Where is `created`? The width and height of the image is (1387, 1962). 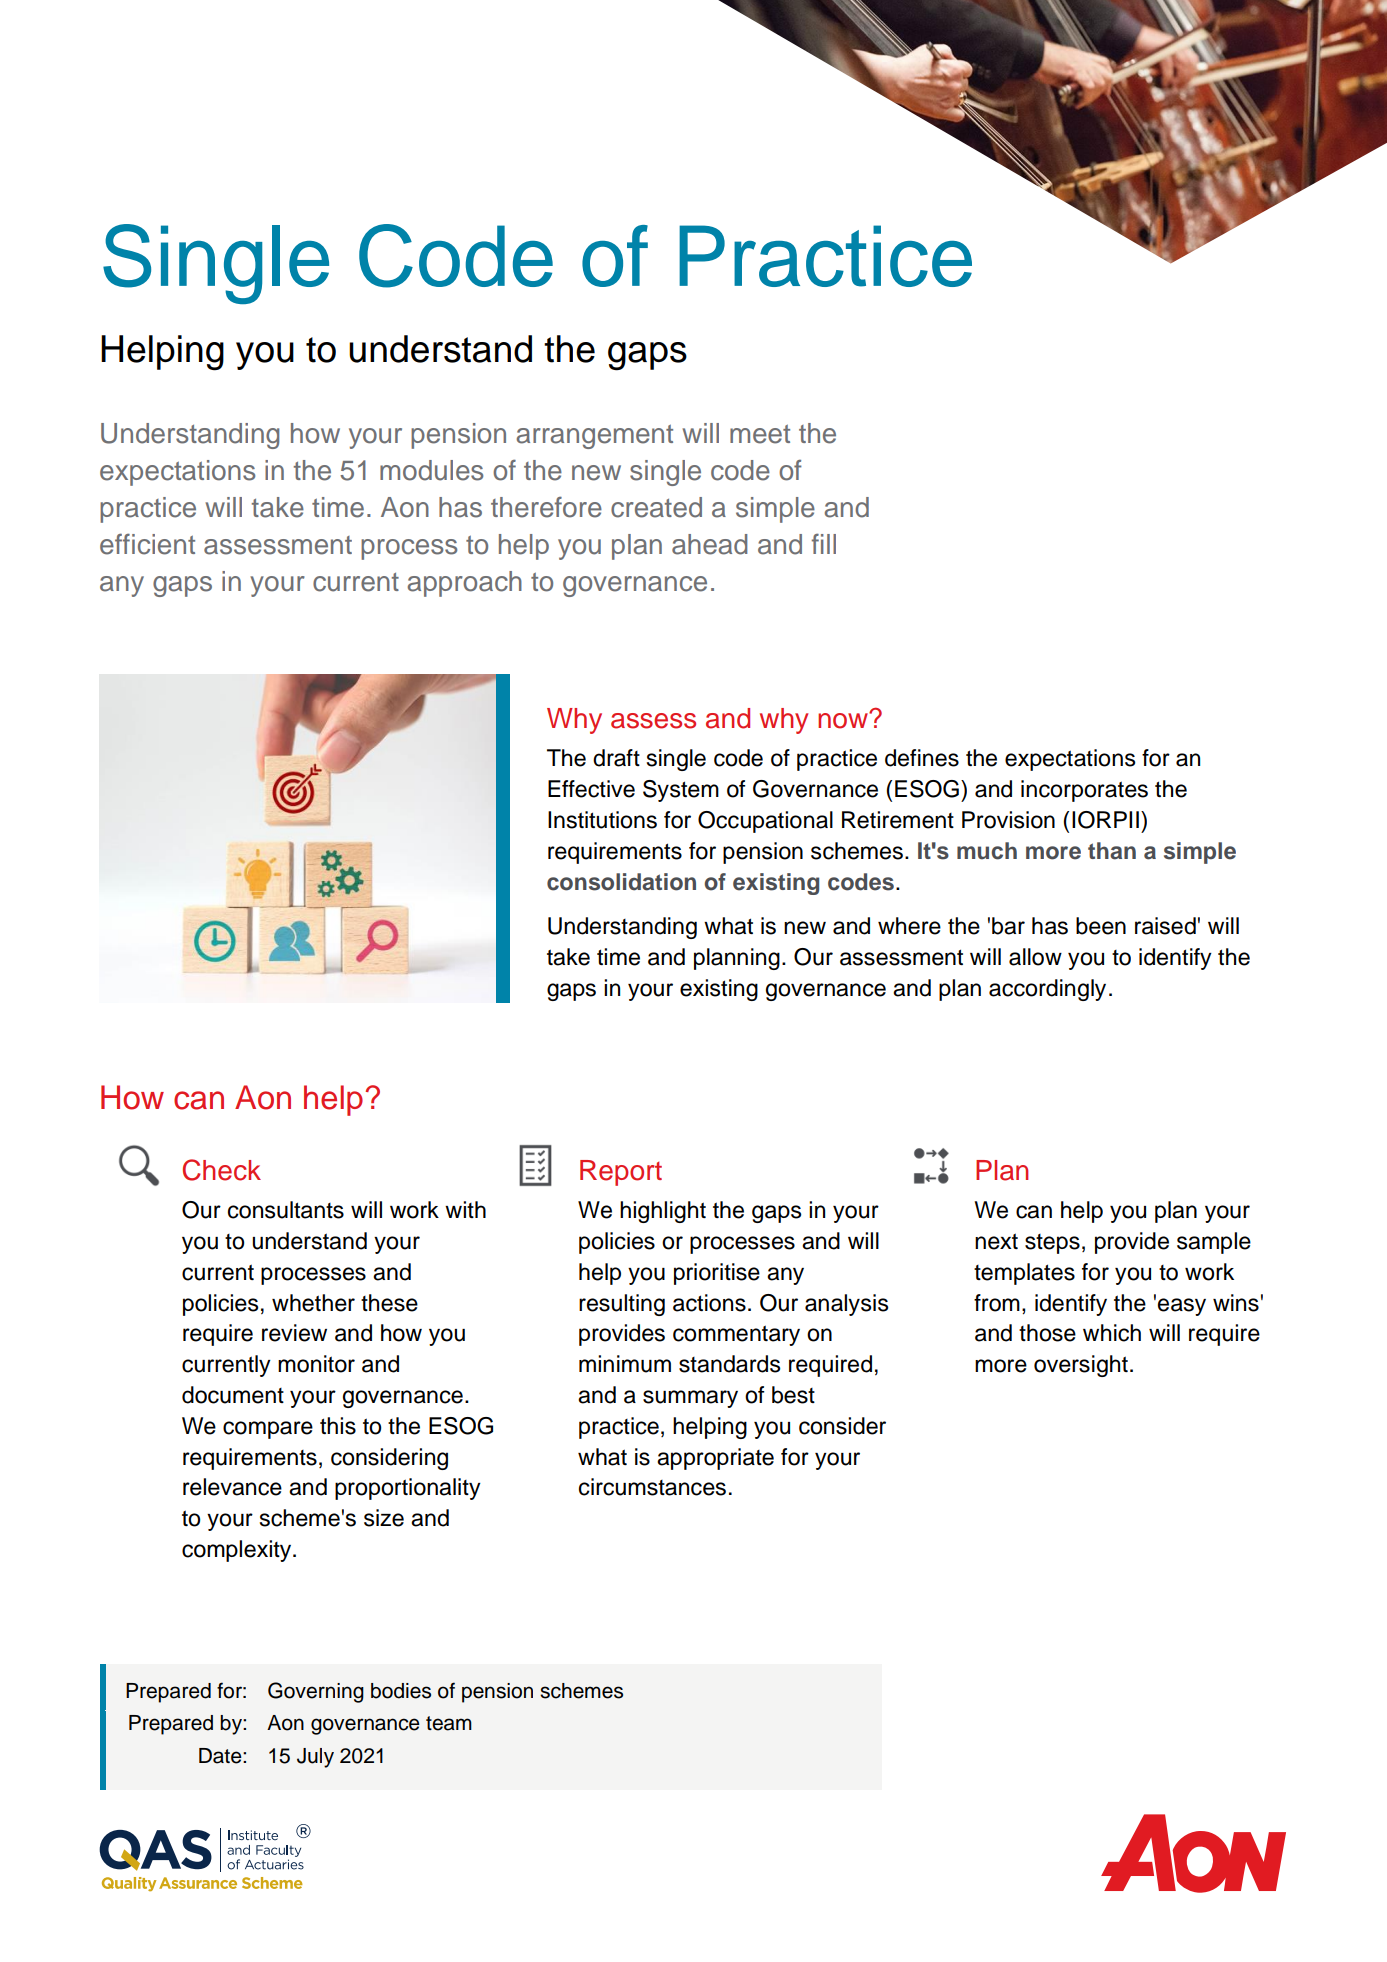 created is located at coordinates (656, 507).
